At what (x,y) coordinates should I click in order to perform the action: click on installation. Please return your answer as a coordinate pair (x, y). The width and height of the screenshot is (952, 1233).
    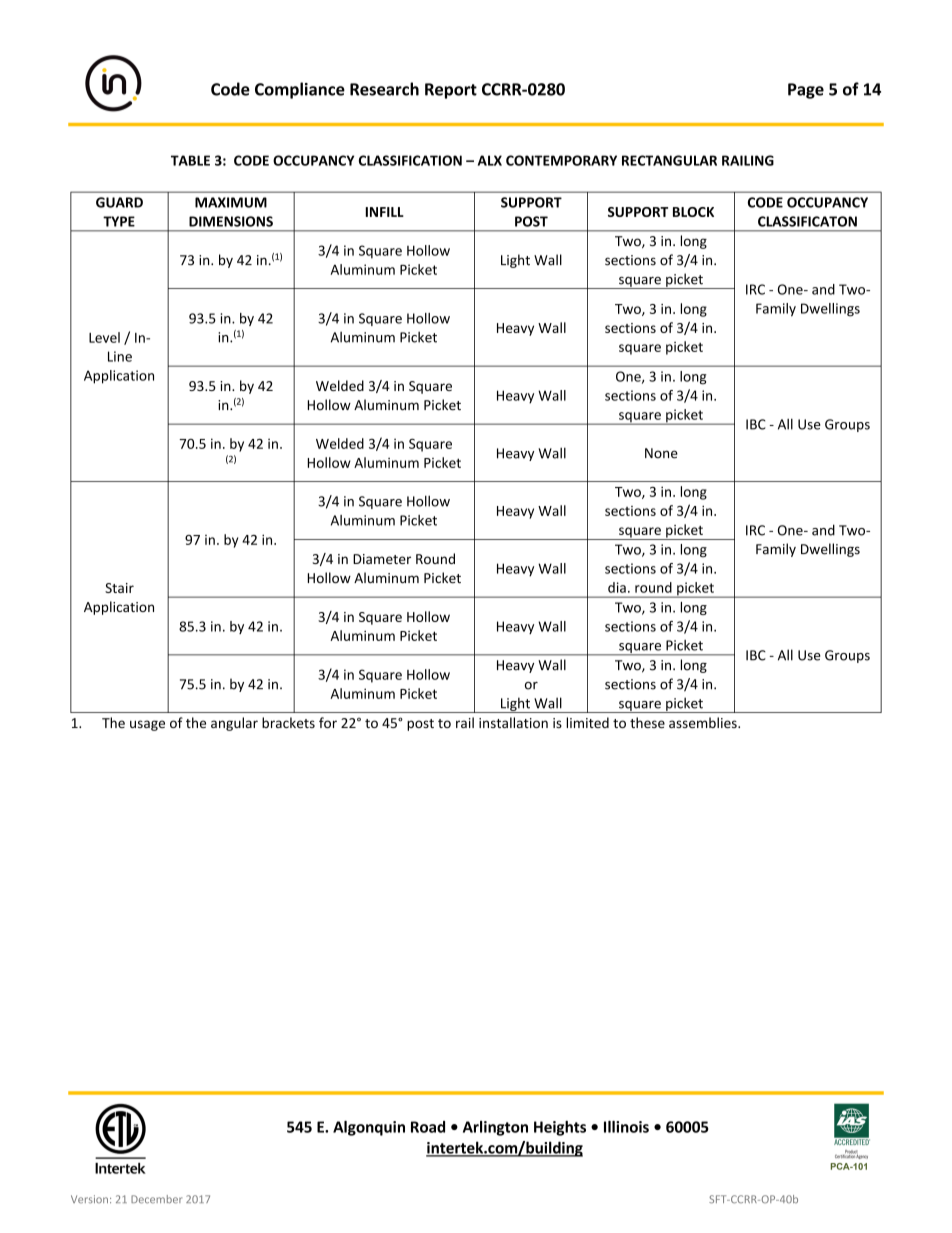
    Looking at the image, I should click on (513, 722).
